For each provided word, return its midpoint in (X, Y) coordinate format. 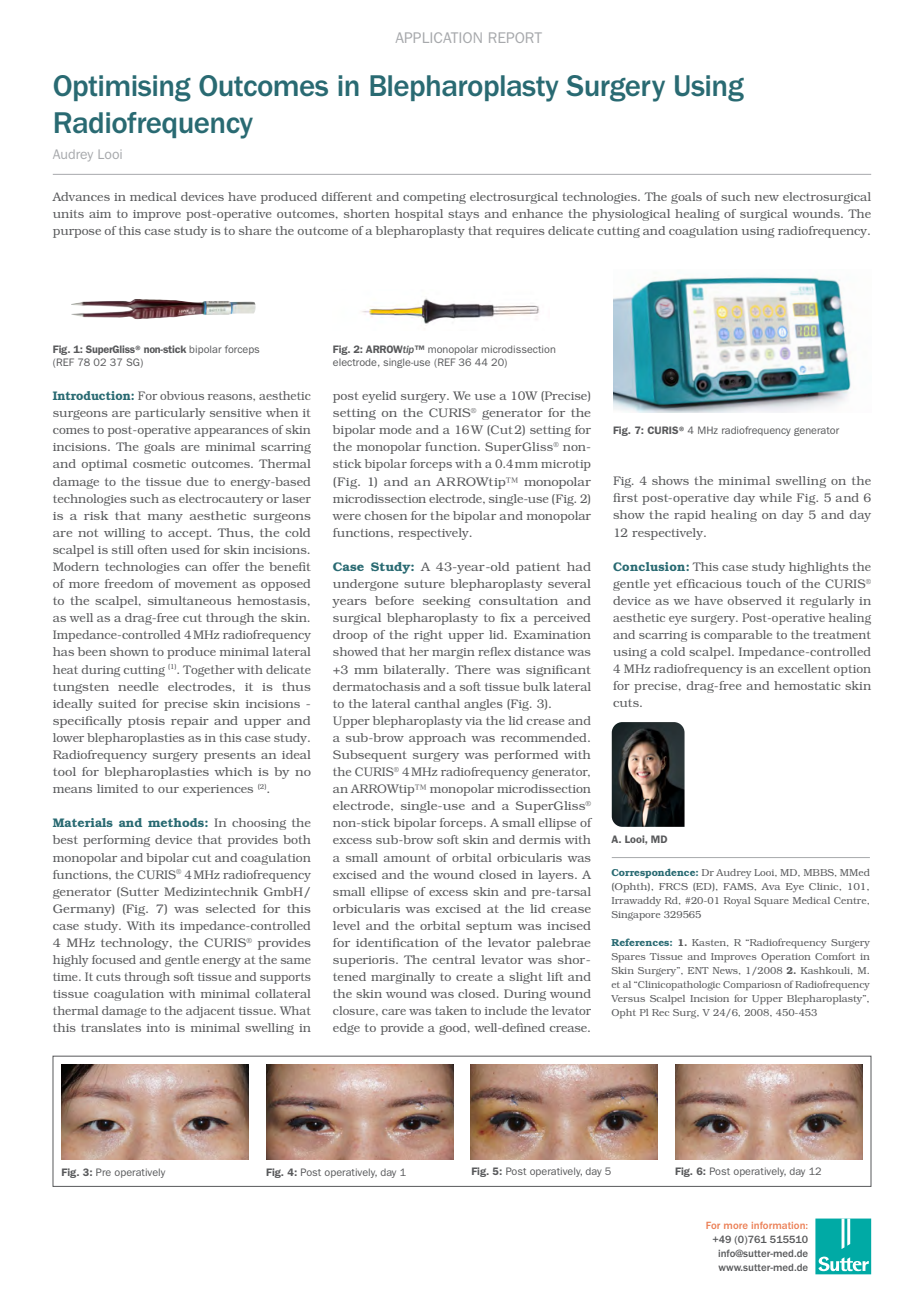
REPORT (515, 37)
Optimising (122, 88)
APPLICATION (439, 37)
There (472, 669)
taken (451, 1010)
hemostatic (807, 685)
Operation (786, 958)
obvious (182, 395)
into (158, 1028)
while (775, 497)
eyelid (379, 397)
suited (117, 703)
